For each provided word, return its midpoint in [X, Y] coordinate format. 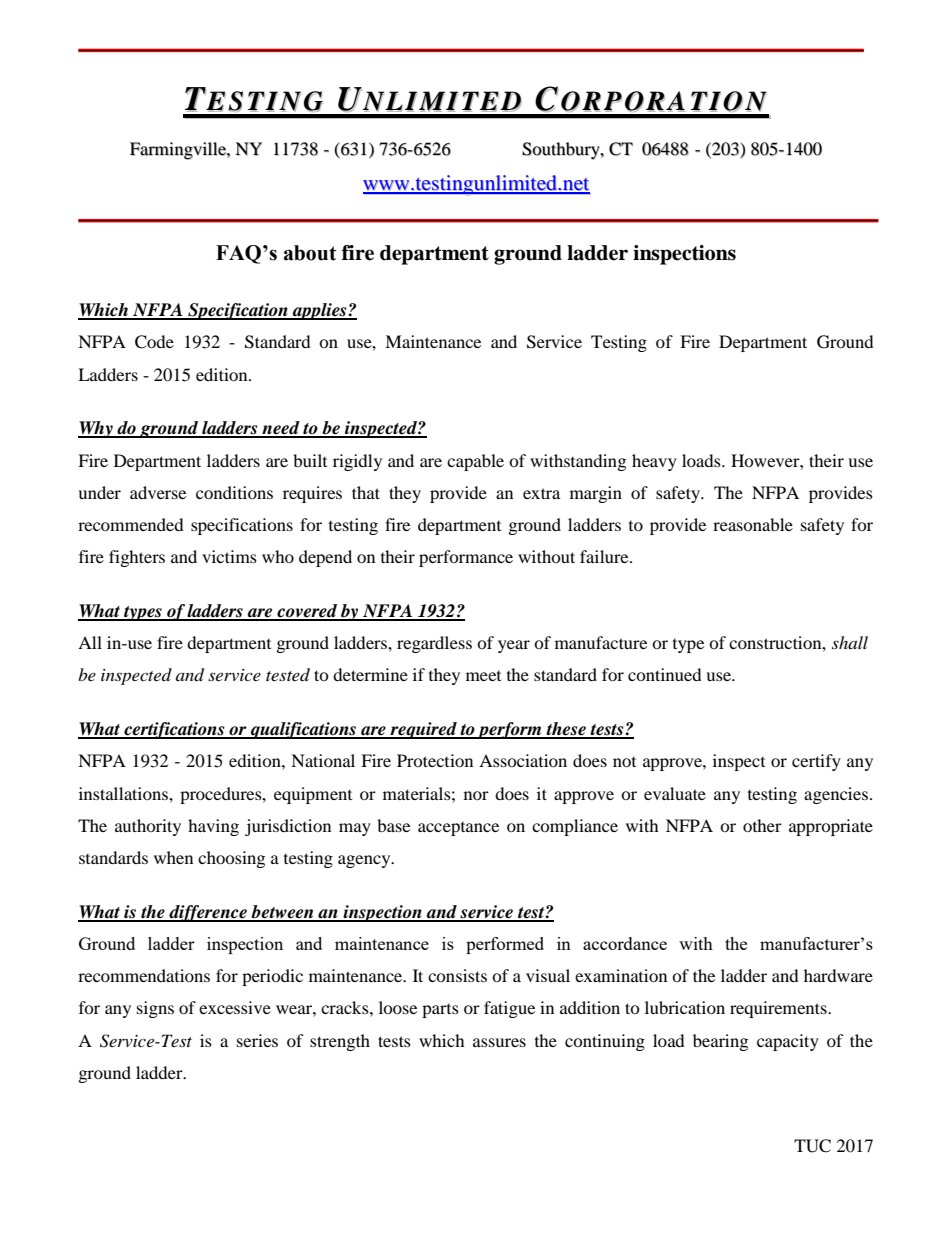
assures [499, 1042]
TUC [812, 1146]
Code [154, 342]
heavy [654, 462]
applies [320, 311]
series [257, 1040]
